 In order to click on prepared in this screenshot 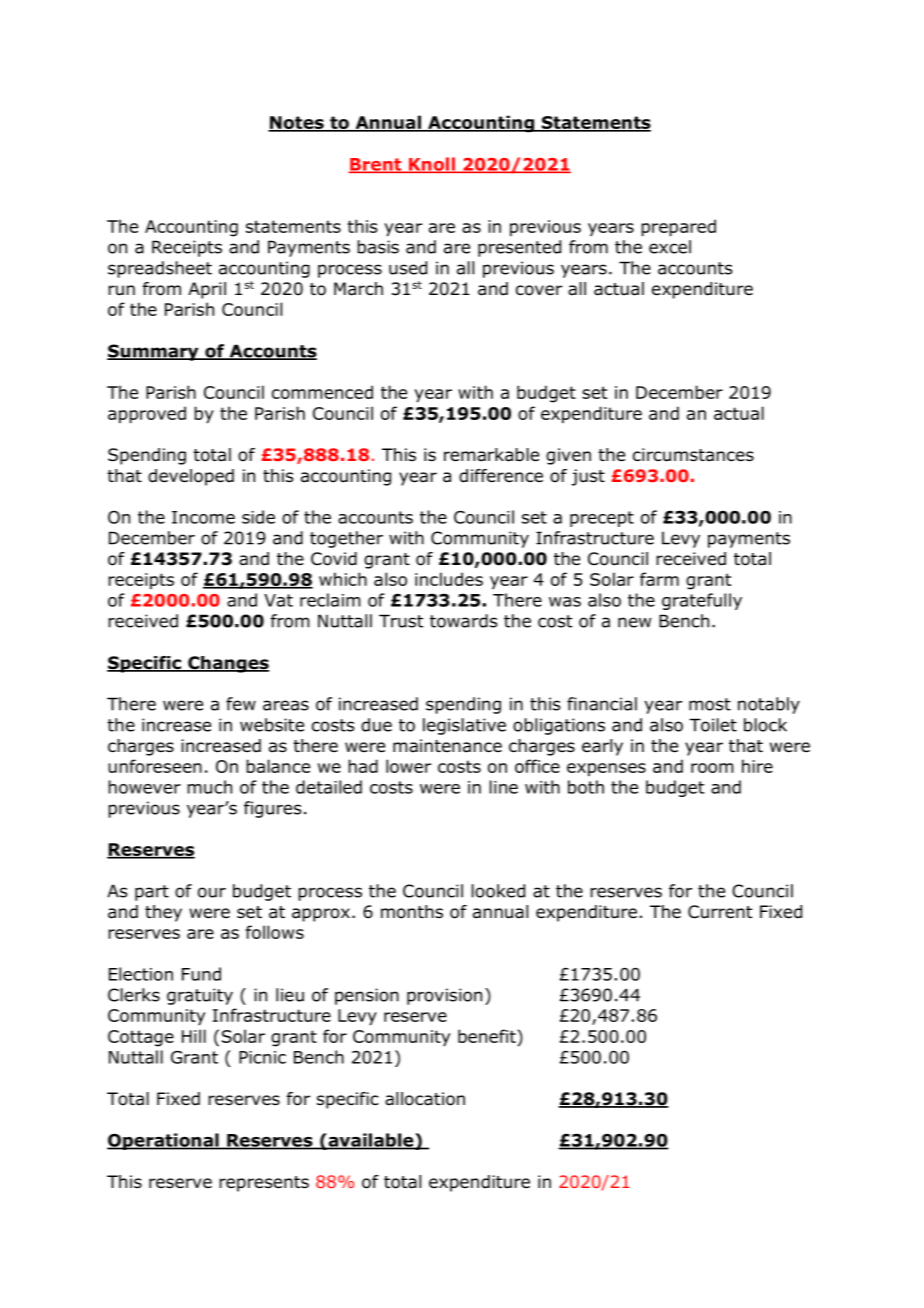, I will do `click(678, 228)`.
